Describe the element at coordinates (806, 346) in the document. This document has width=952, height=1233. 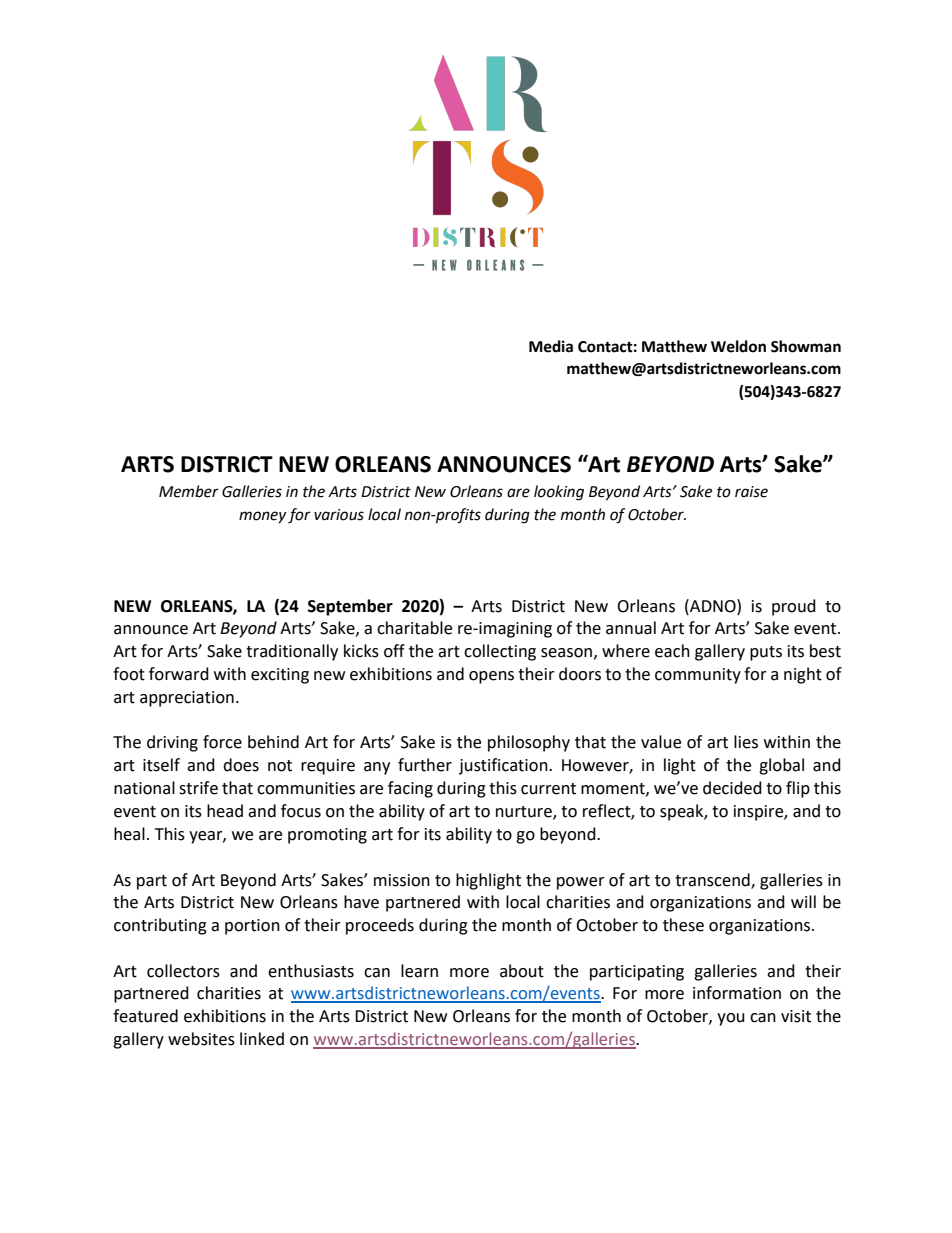
I see `Showman` at that location.
